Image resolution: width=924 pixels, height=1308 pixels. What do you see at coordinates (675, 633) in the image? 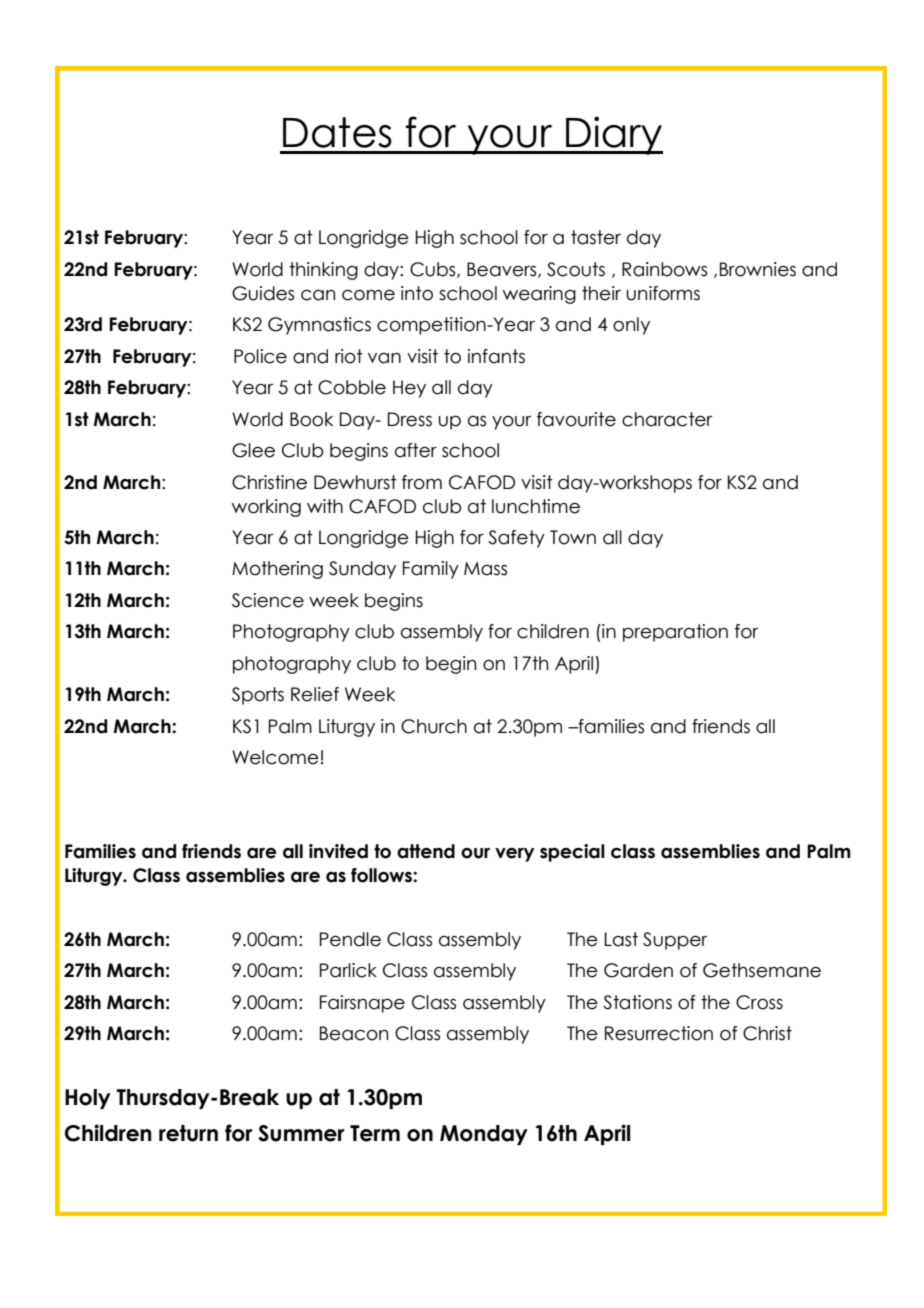
I see `preparation` at bounding box center [675, 633].
